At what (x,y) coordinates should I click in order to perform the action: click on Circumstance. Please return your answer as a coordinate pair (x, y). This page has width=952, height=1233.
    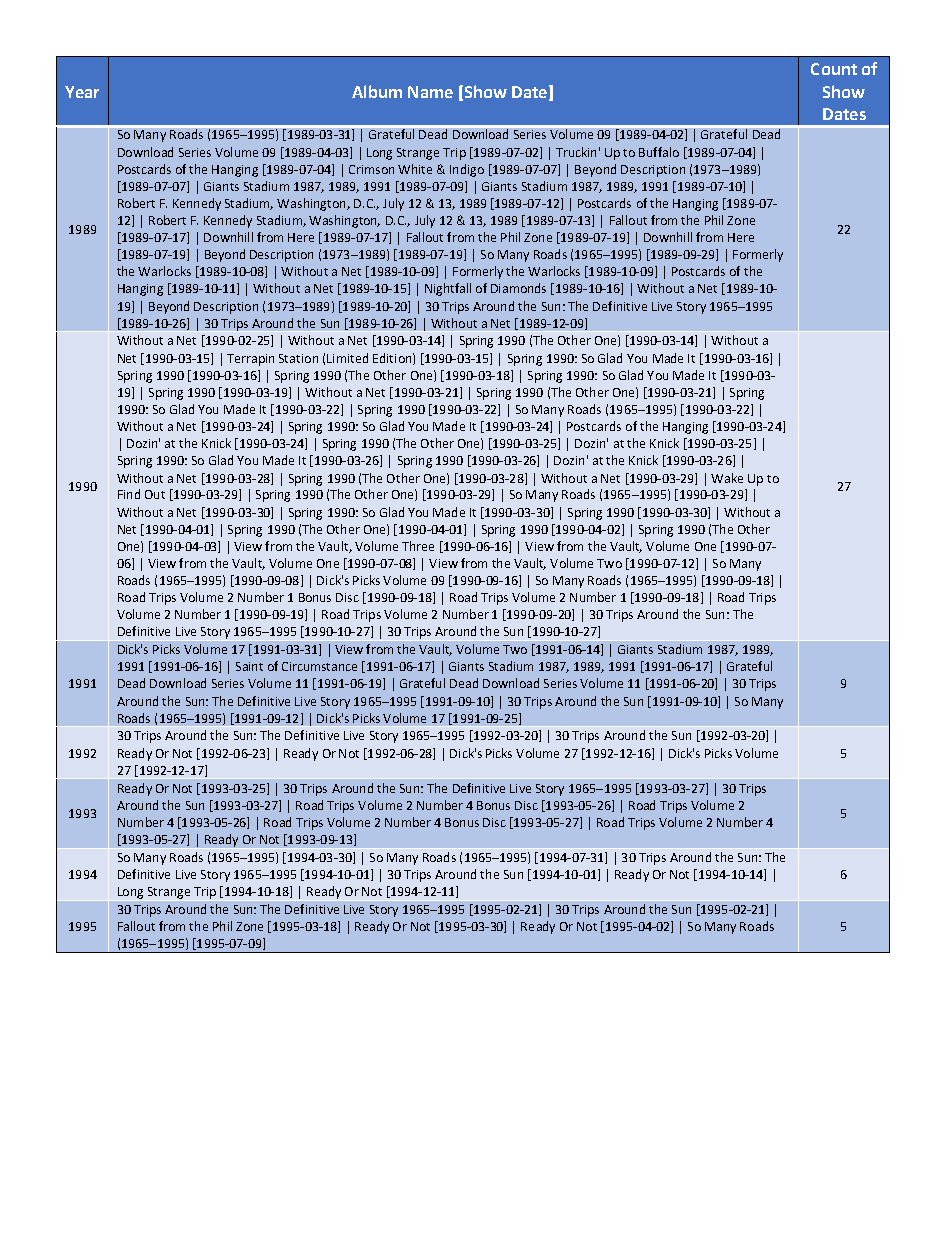
    Looking at the image, I should click on (319, 666).
